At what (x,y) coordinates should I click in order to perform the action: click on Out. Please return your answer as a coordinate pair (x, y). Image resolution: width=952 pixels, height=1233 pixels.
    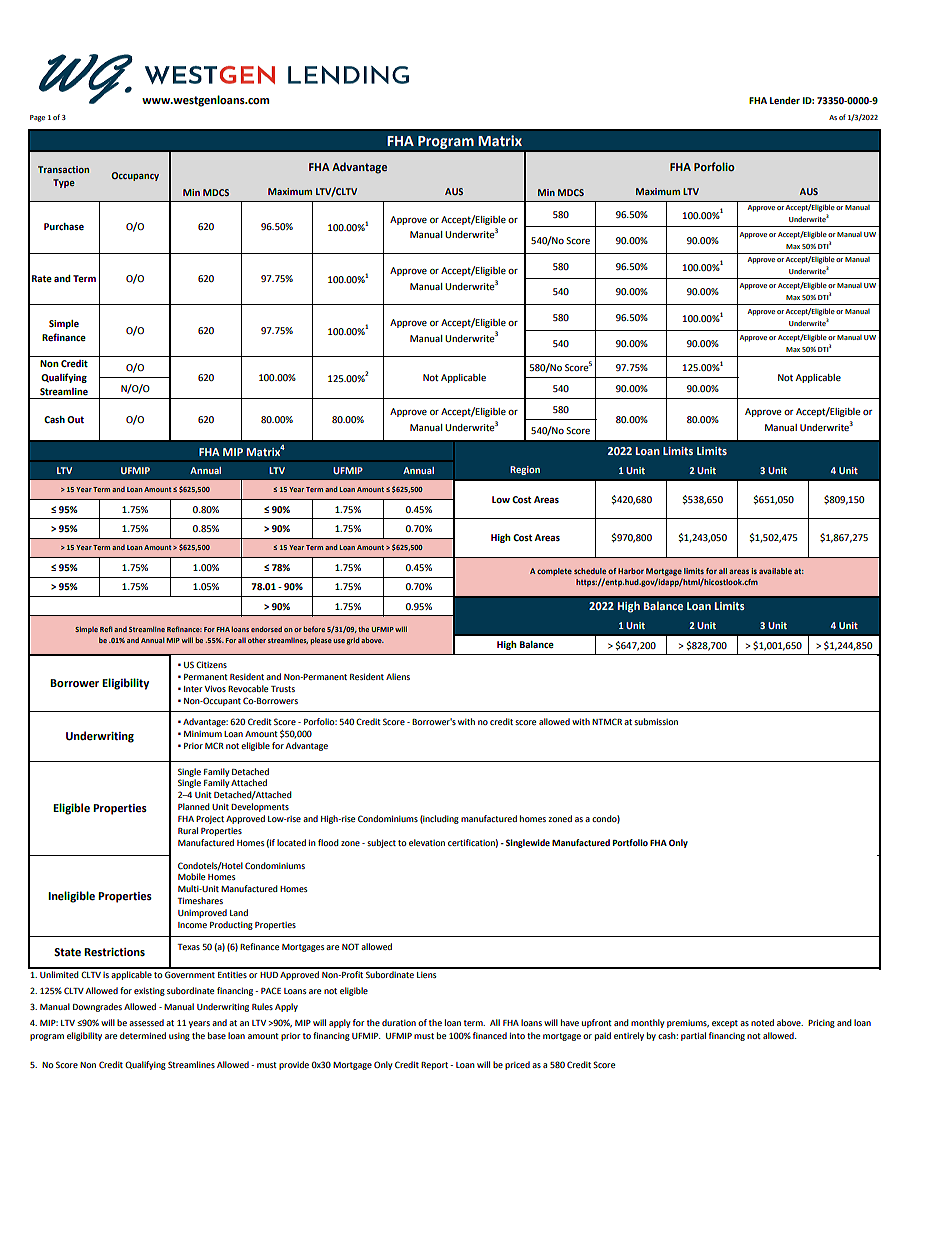
    Looking at the image, I should click on (75, 419).
